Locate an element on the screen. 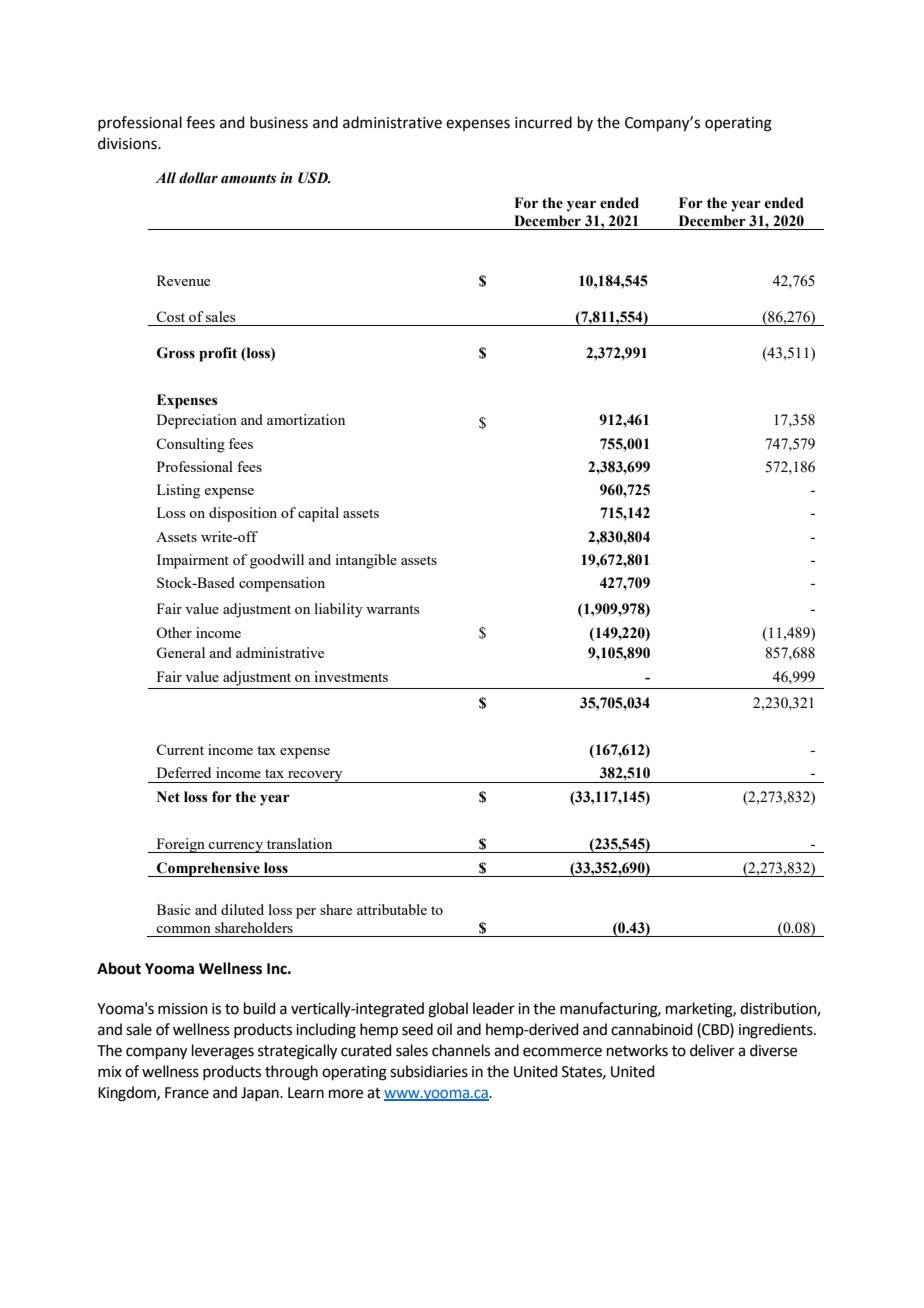  subsidiaries is located at coordinates (429, 1071).
